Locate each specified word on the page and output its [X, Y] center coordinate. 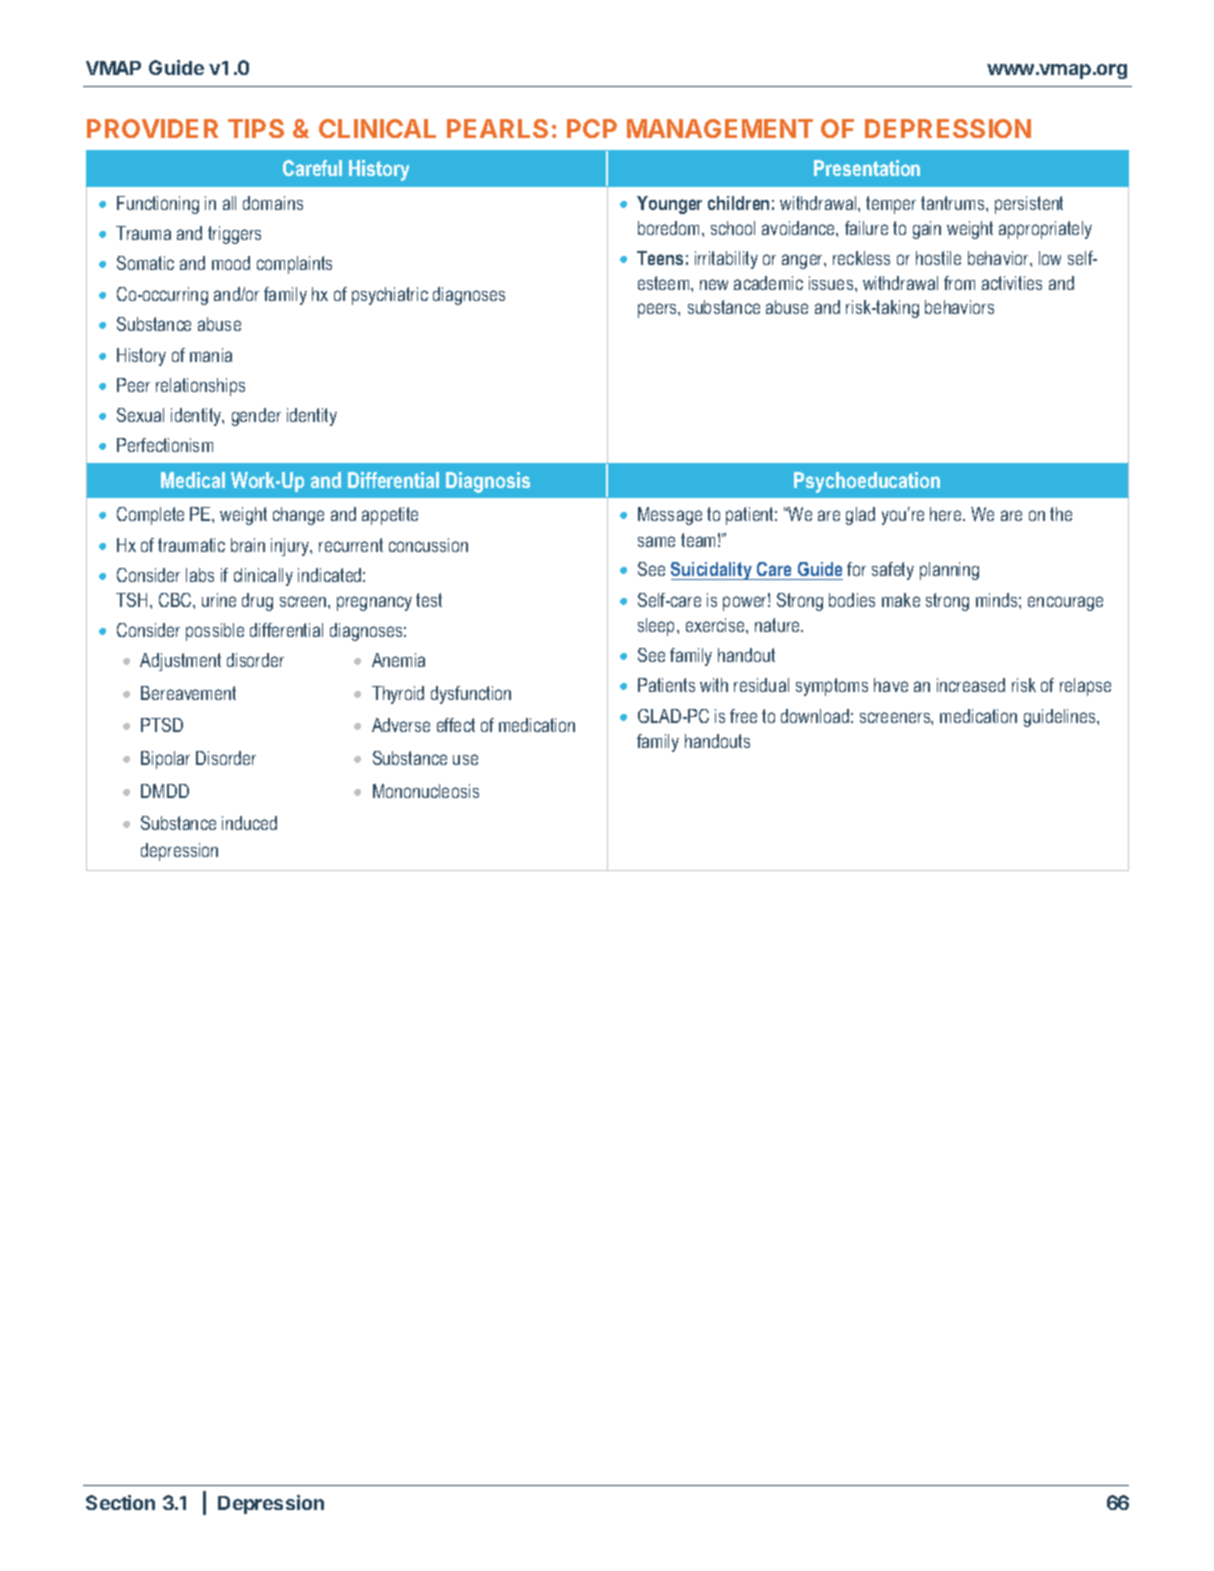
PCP [592, 128]
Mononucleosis [426, 791]
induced [249, 823]
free [743, 716]
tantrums [954, 203]
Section [120, 1502]
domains [273, 203]
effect [456, 725]
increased [971, 685]
